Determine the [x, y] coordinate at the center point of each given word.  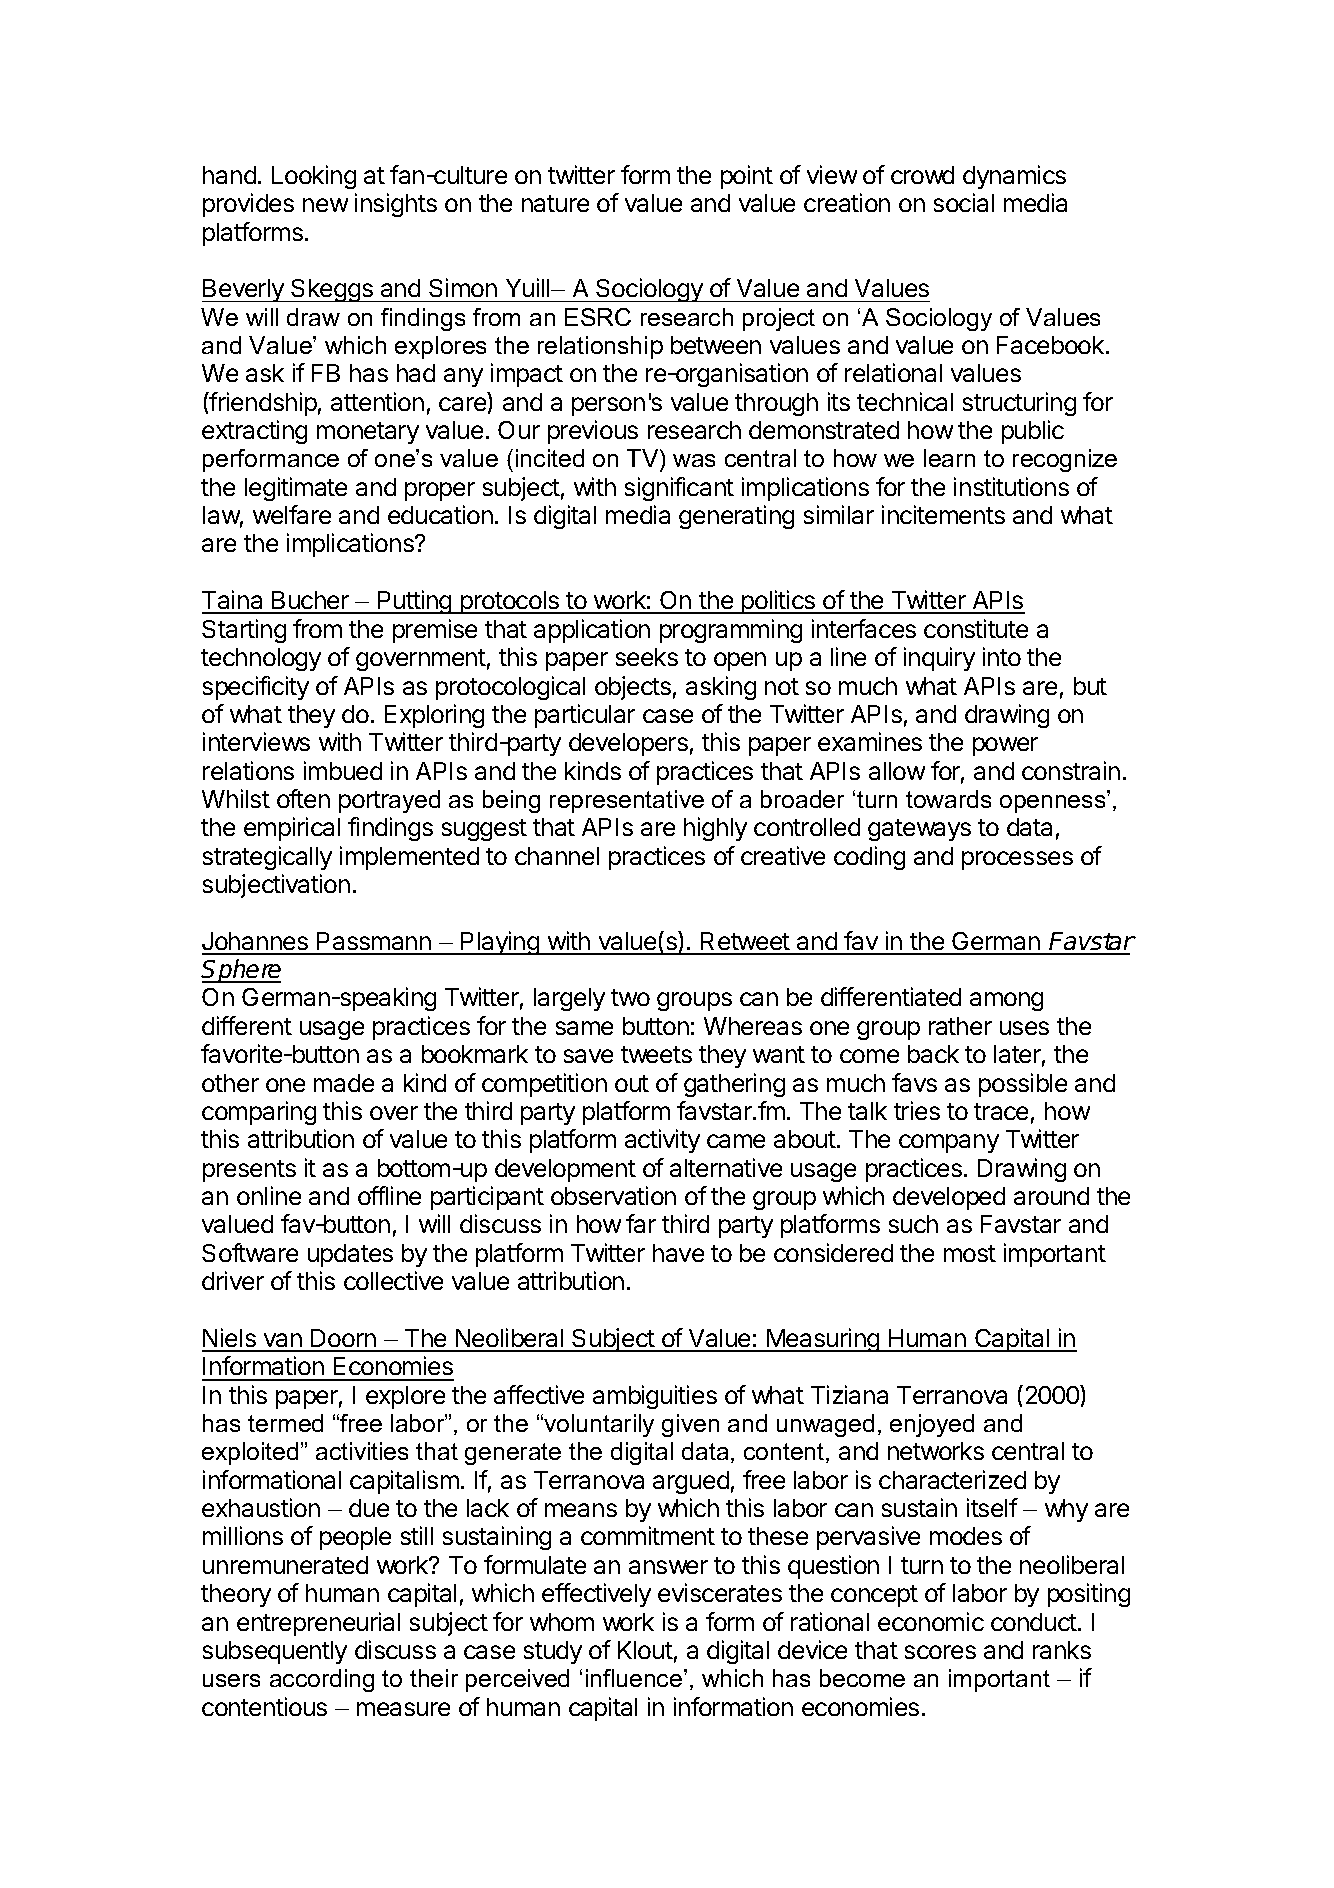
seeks [647, 657]
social [964, 202]
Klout [645, 1650]
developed [949, 1198]
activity [662, 1141]
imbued [343, 770]
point [747, 177]
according [322, 1680]
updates [350, 1255]
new [325, 205]
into [1002, 656]
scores [940, 1652]
